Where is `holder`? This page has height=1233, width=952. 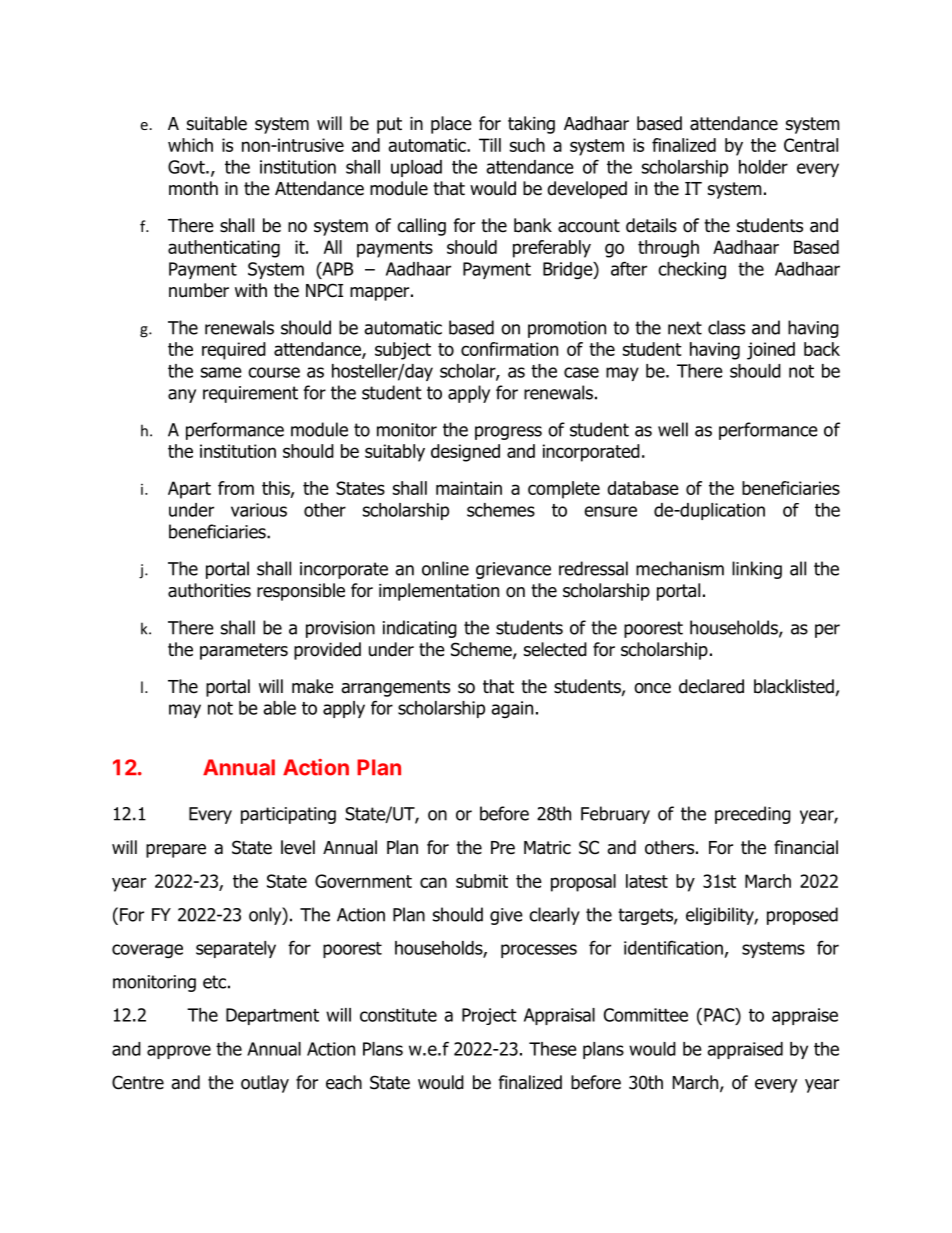 holder is located at coordinates (763, 167).
